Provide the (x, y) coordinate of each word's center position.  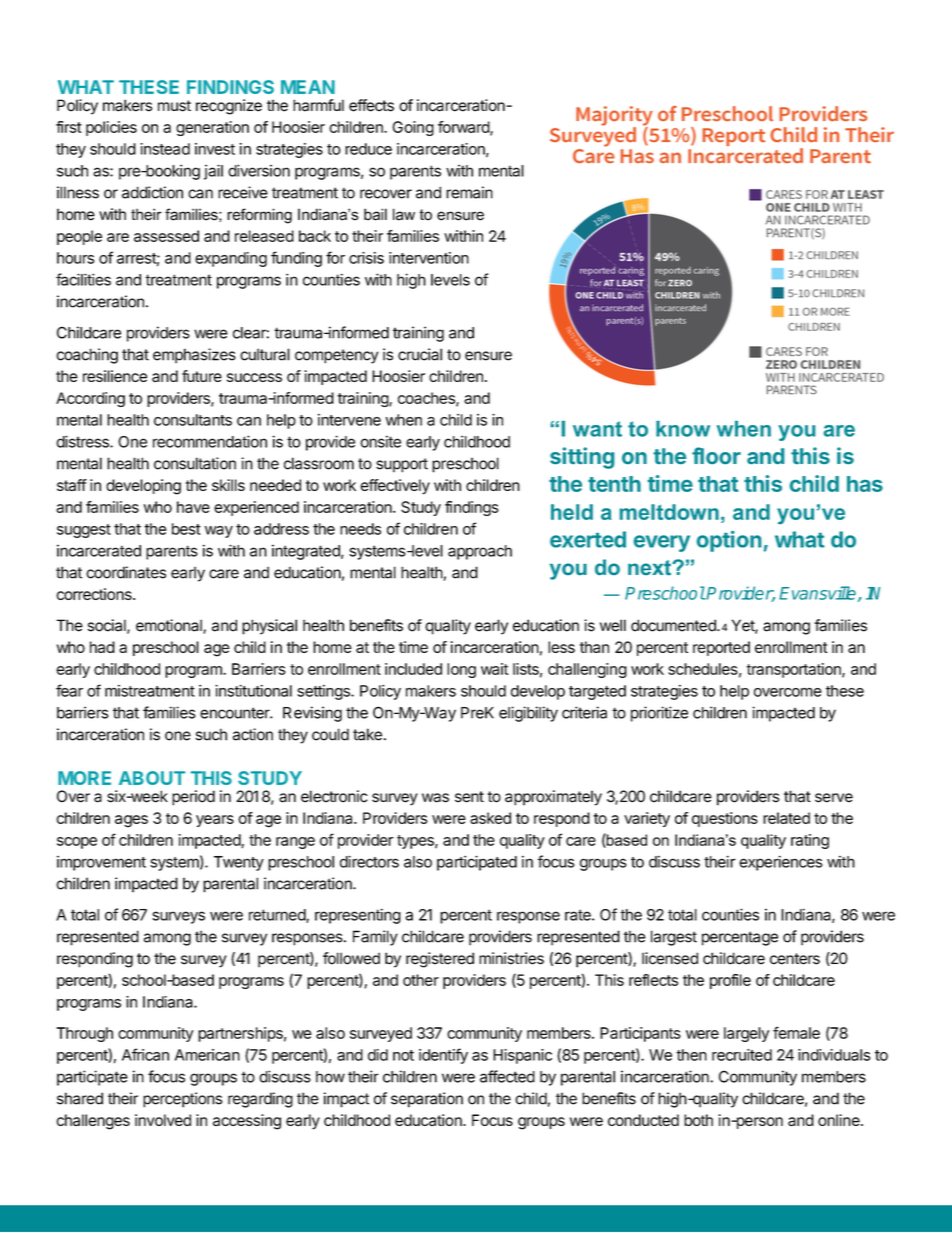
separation (427, 1100)
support (402, 465)
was (435, 798)
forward (464, 128)
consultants (193, 420)
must (174, 106)
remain (469, 192)
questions (725, 819)
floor (716, 455)
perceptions (183, 1100)
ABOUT (152, 778)
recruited (742, 1055)
